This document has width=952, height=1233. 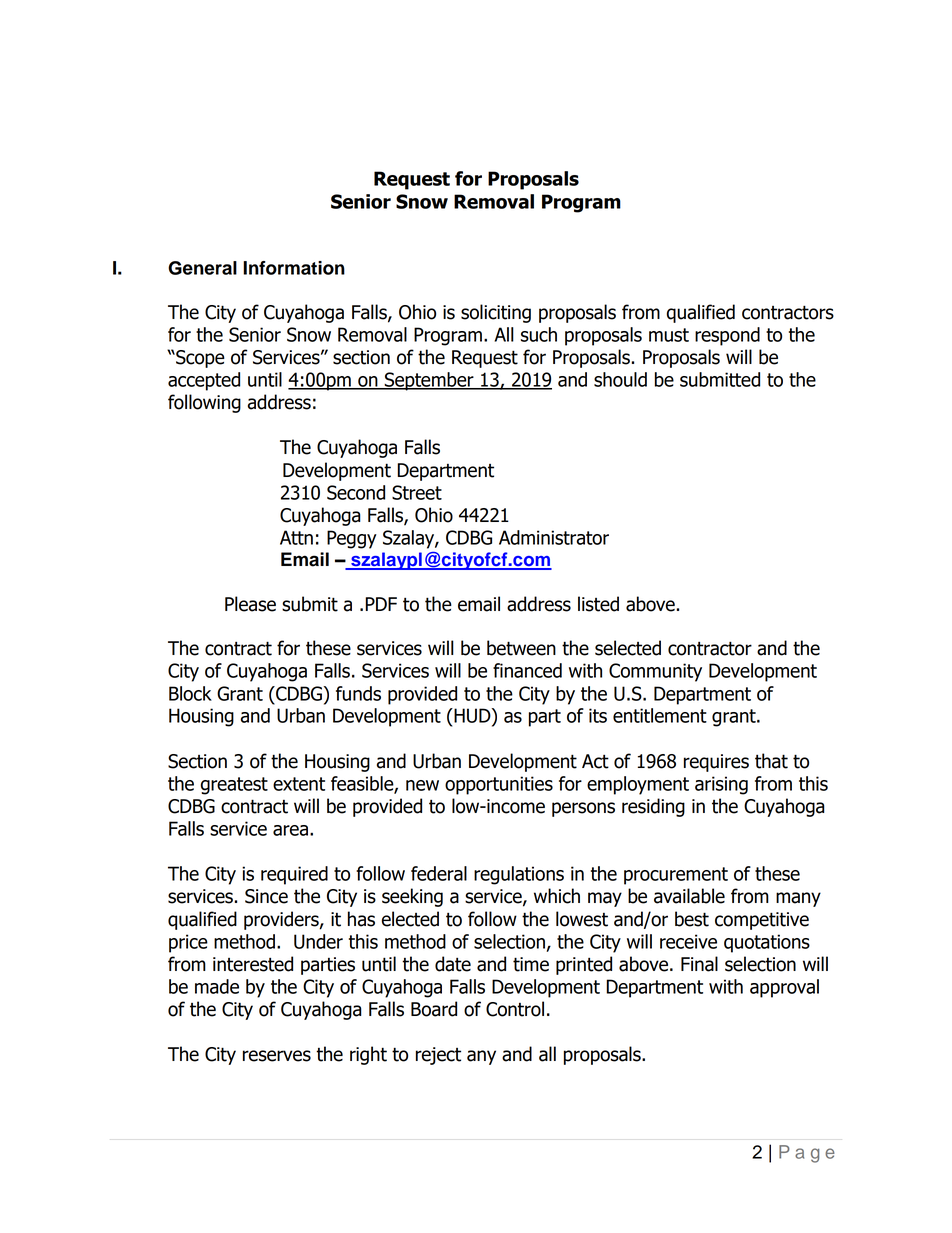 What do you see at coordinates (727, 336) in the document?
I see `respond` at bounding box center [727, 336].
